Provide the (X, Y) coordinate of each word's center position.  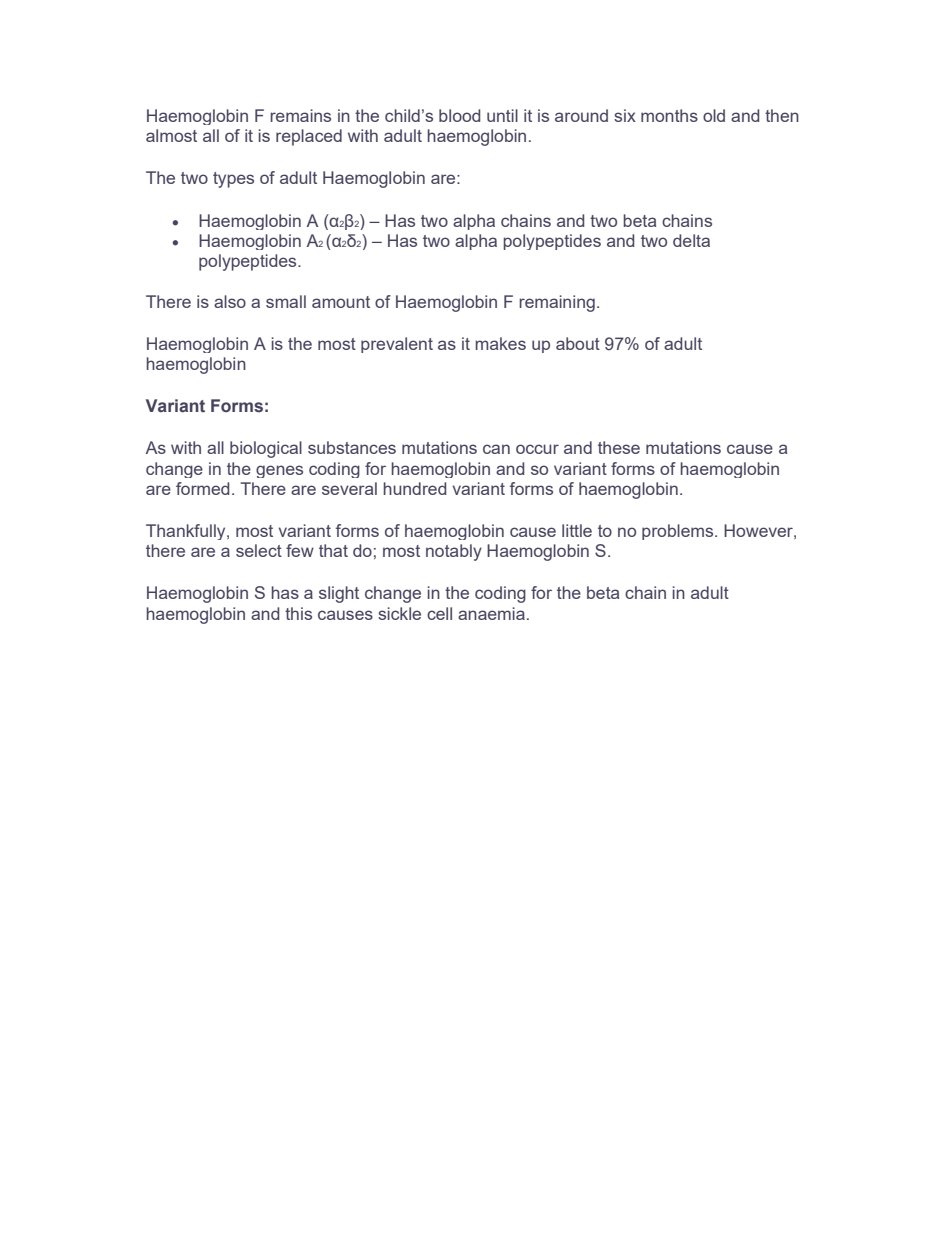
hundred (414, 488)
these (619, 447)
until (502, 115)
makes (500, 343)
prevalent (397, 345)
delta (691, 240)
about (578, 343)
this (298, 613)
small (286, 301)
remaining (557, 303)
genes (279, 471)
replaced (309, 137)
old (714, 115)
